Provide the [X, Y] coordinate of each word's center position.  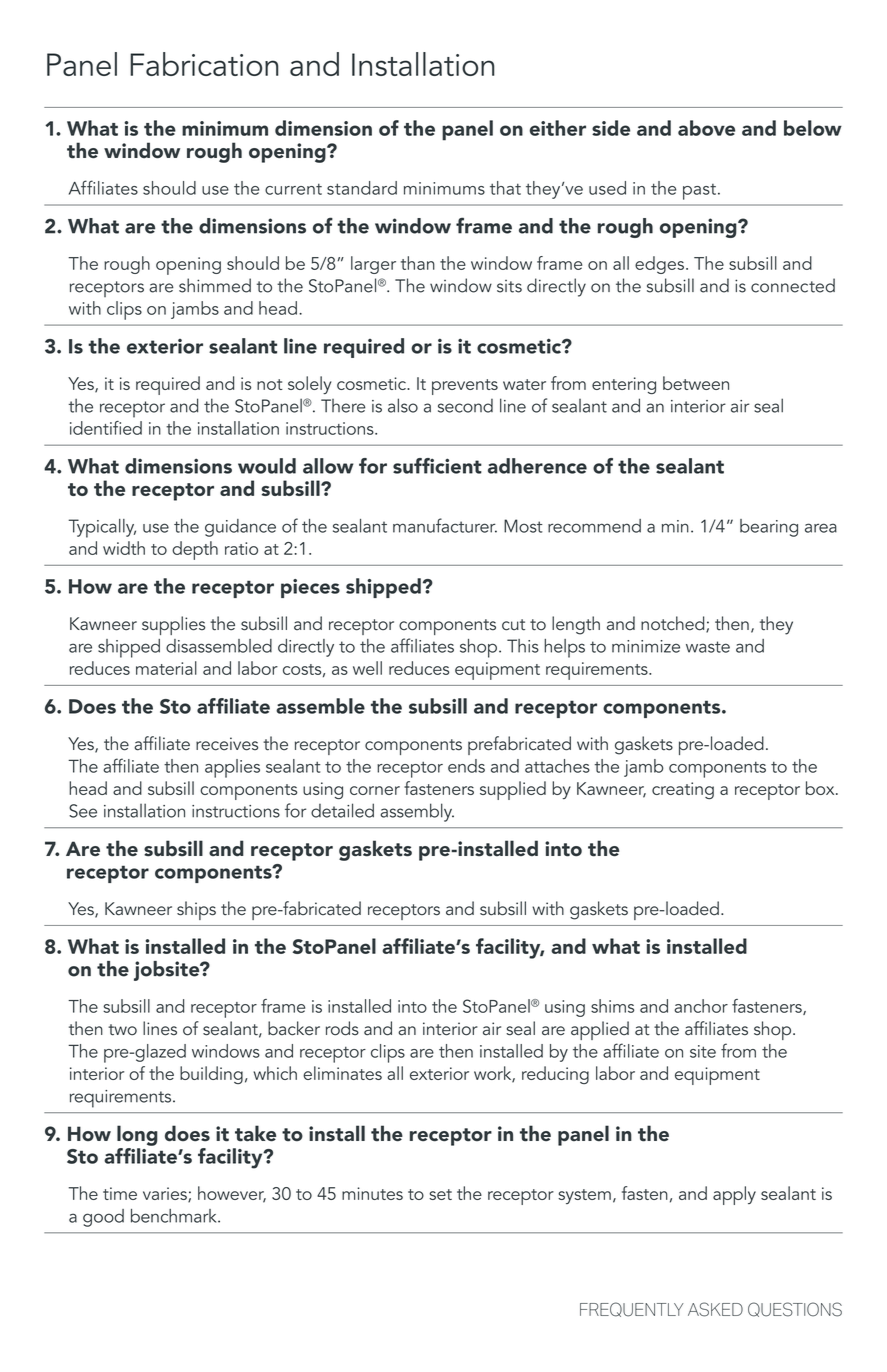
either [557, 128]
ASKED [715, 1309]
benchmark [175, 1216]
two [122, 1030]
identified [106, 428]
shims [612, 1006]
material [166, 668]
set [440, 1194]
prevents [465, 387]
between [696, 383]
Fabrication [204, 64]
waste [708, 647]
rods [342, 1028]
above [706, 128]
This [523, 646]
